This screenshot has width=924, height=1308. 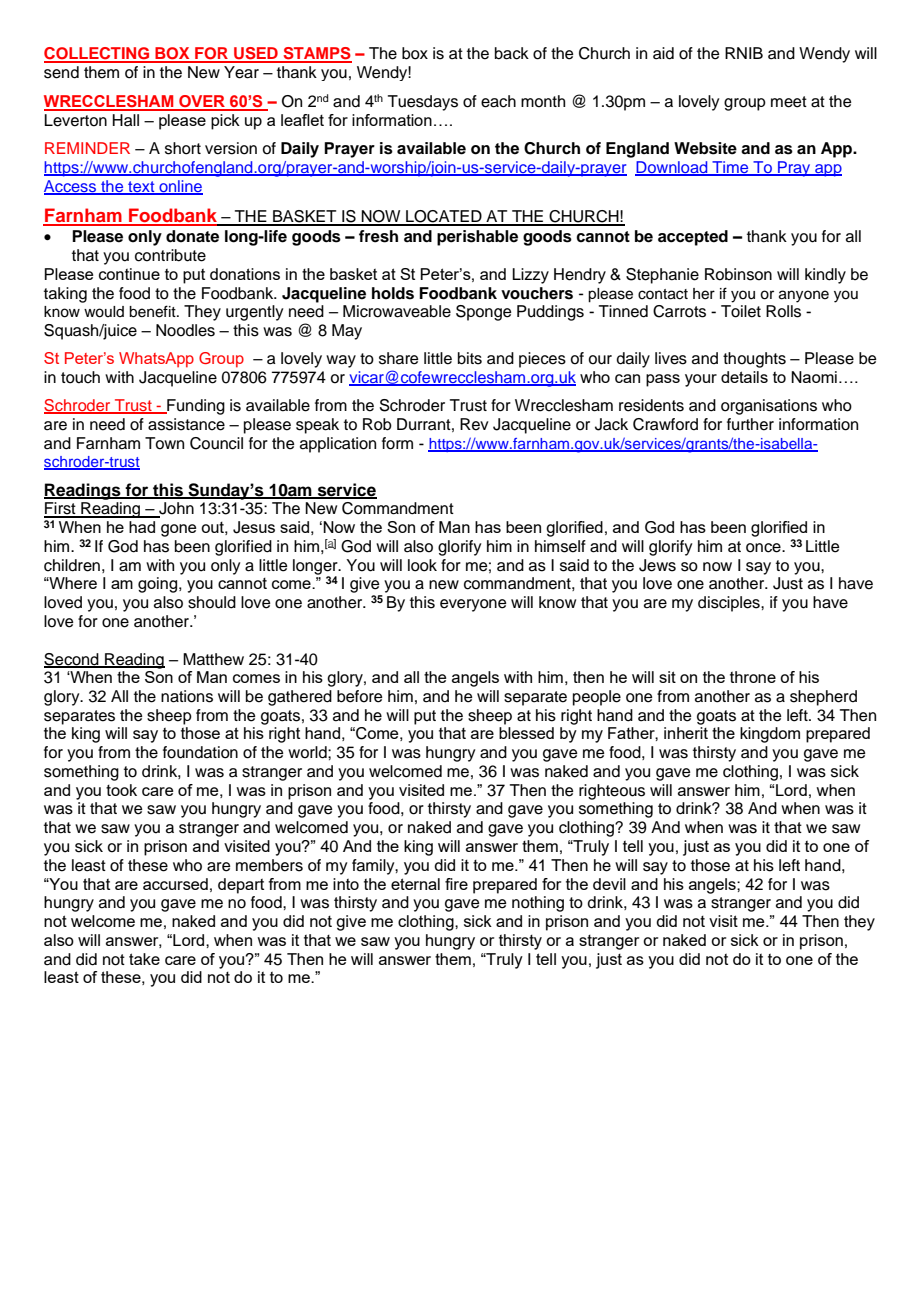 I want to click on OVER, so click(x=202, y=102).
